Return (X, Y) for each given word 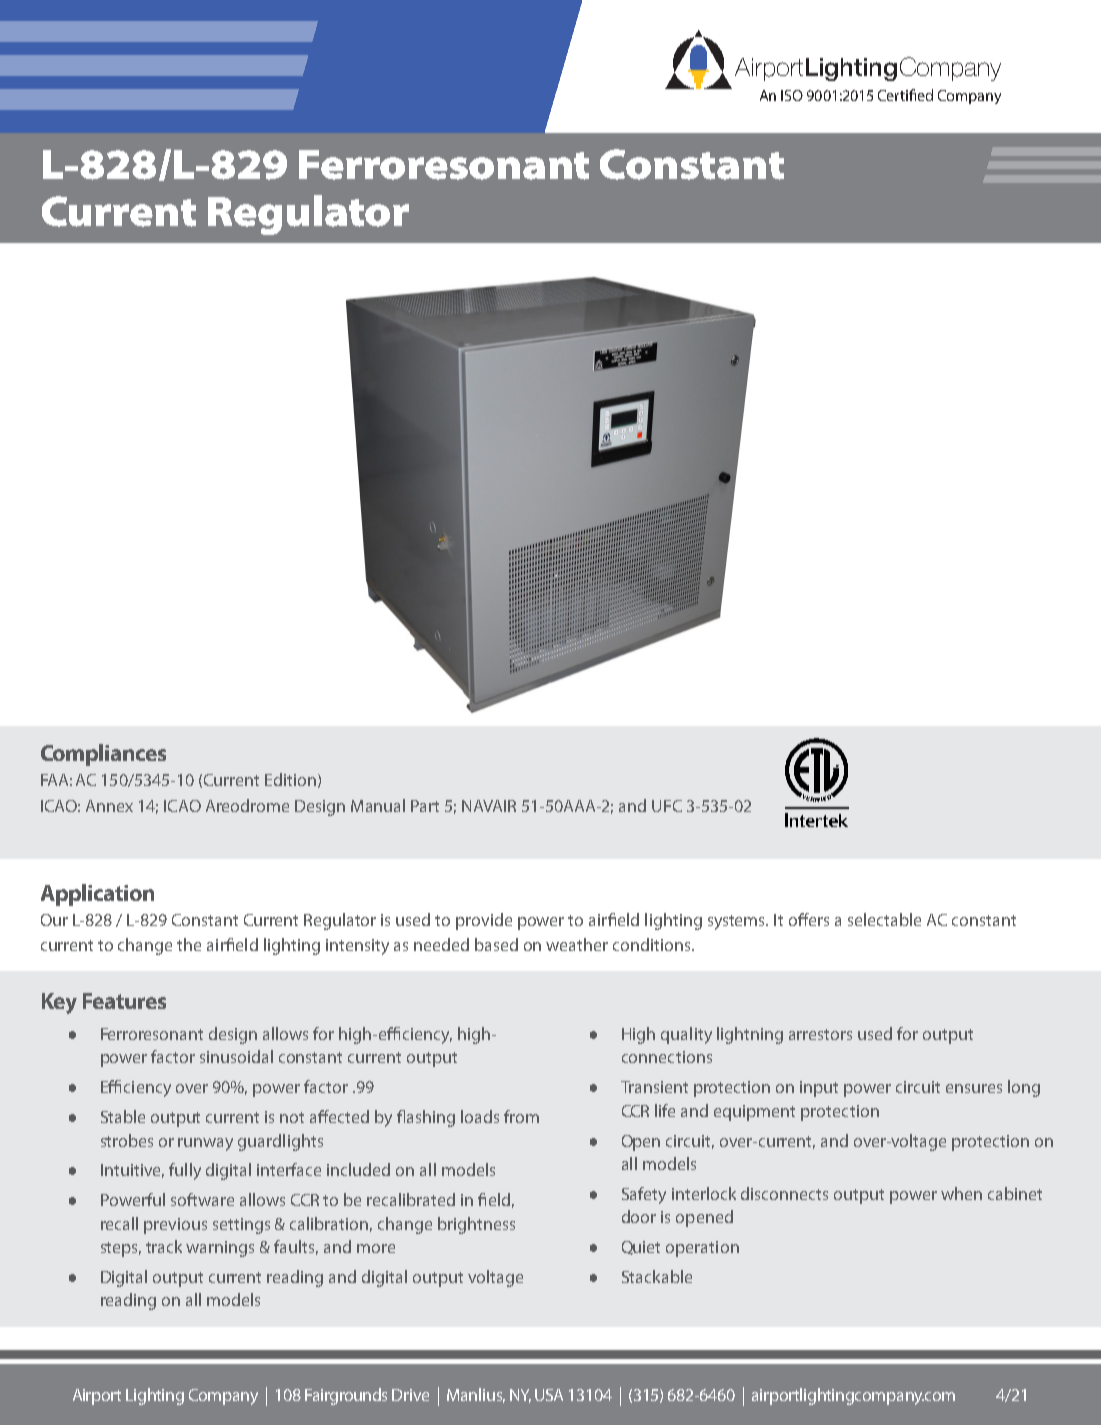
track (164, 1246)
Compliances (103, 755)
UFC (667, 806)
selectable (884, 919)
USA (549, 1395)
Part (425, 806)
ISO (792, 95)
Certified (905, 95)
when (961, 1193)
